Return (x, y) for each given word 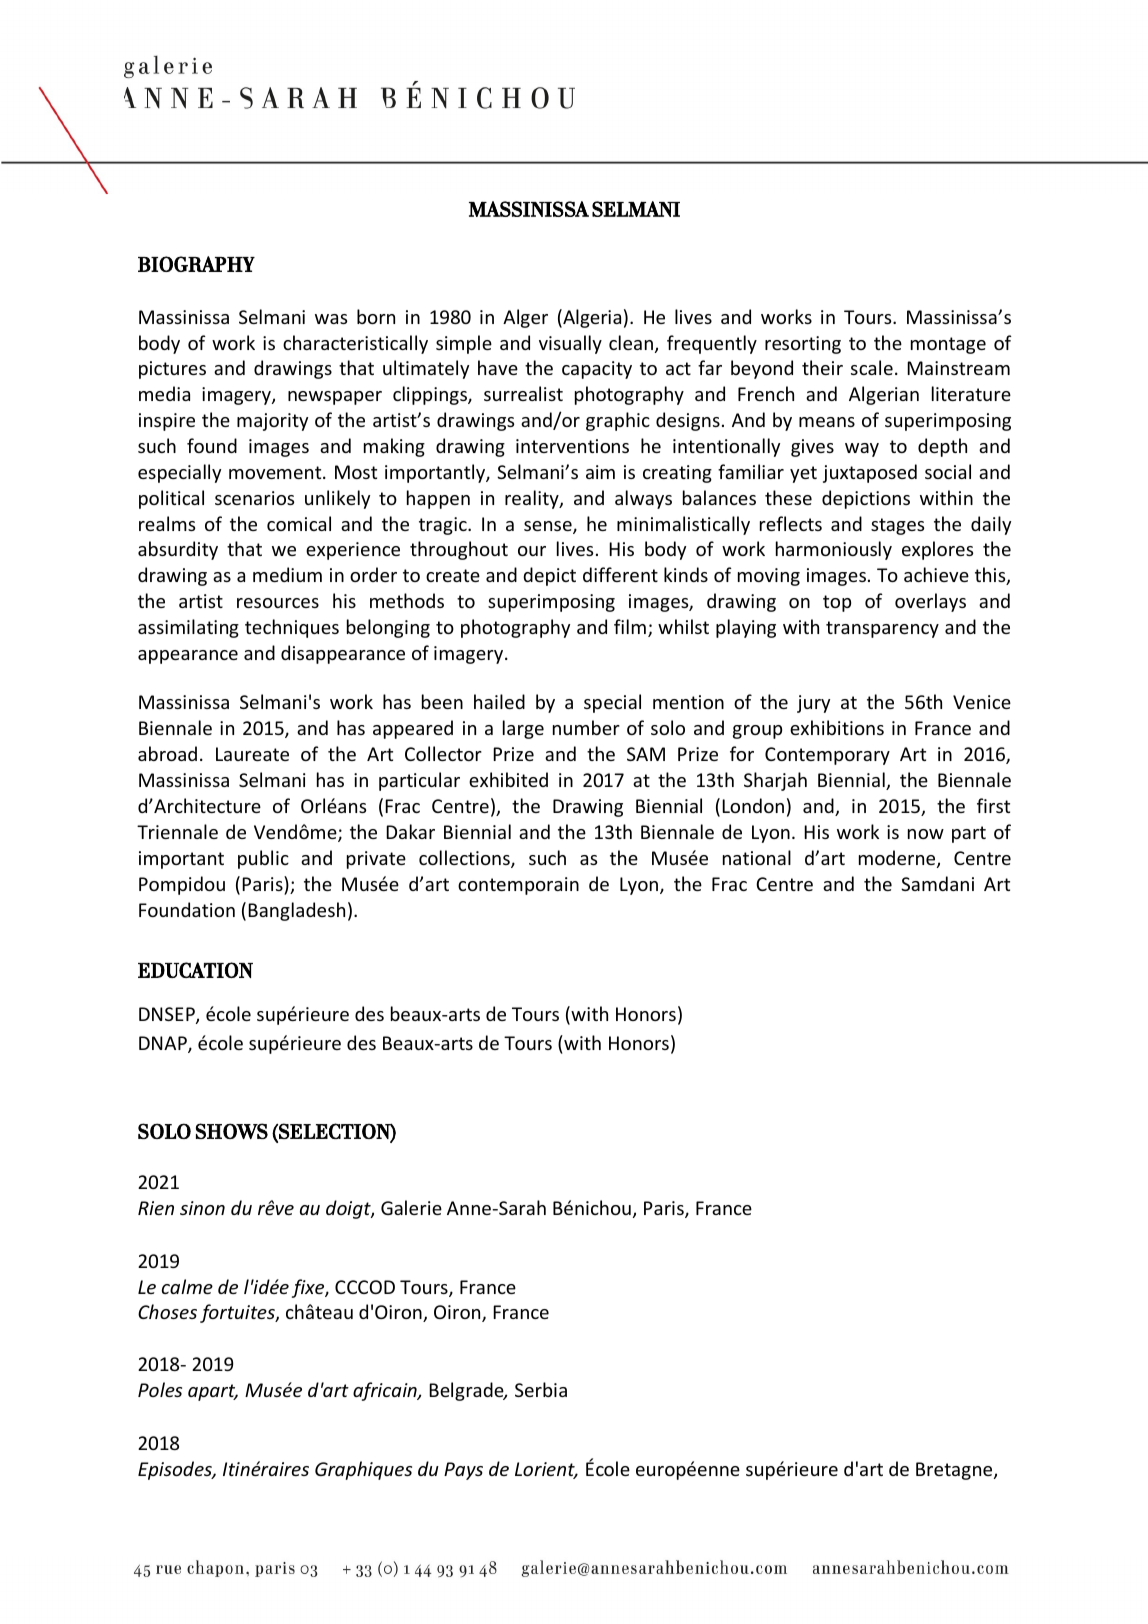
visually (570, 344)
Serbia (541, 1389)
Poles (160, 1389)
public (263, 859)
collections (465, 859)
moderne (898, 859)
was (331, 319)
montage (948, 345)
